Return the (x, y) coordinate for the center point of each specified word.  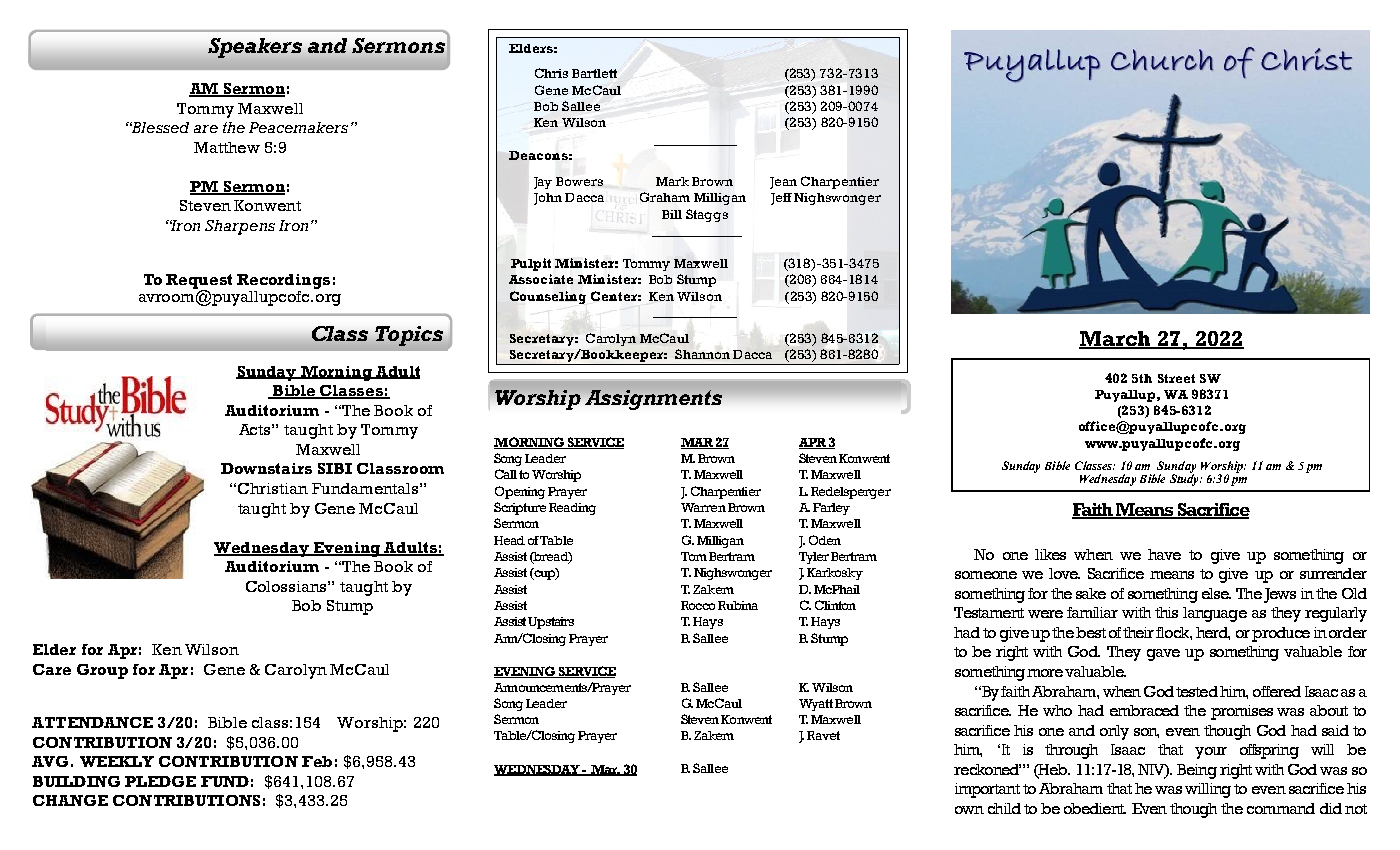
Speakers (255, 48)
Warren (703, 507)
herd (1213, 633)
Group (102, 671)
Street (1176, 378)
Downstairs (266, 468)
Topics (409, 336)
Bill (672, 214)
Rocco (698, 605)
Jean (783, 183)
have (1164, 554)
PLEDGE (160, 781)
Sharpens (240, 227)
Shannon (702, 354)
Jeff (781, 199)
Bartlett (594, 73)
